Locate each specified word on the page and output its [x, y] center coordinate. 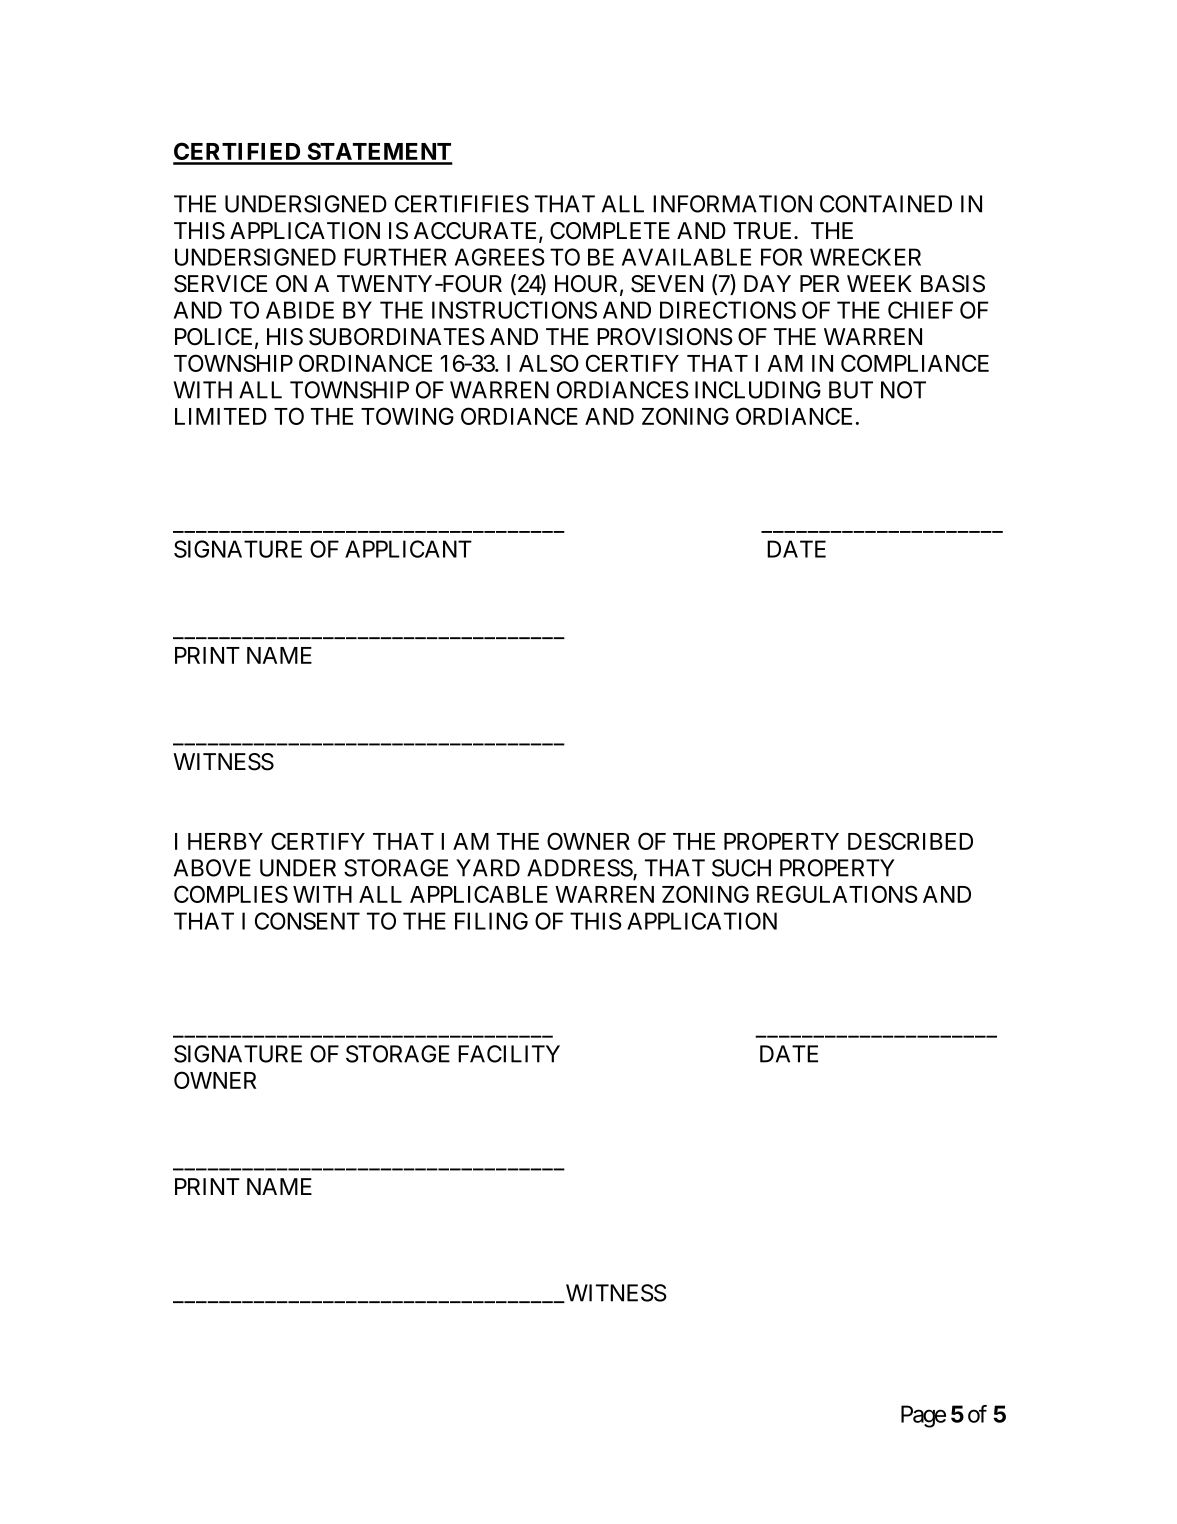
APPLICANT [408, 549]
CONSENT [307, 921]
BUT [851, 390]
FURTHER [395, 257]
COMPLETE [610, 231]
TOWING [407, 416]
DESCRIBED [910, 841]
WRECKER [865, 257]
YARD [488, 868]
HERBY [225, 841]
